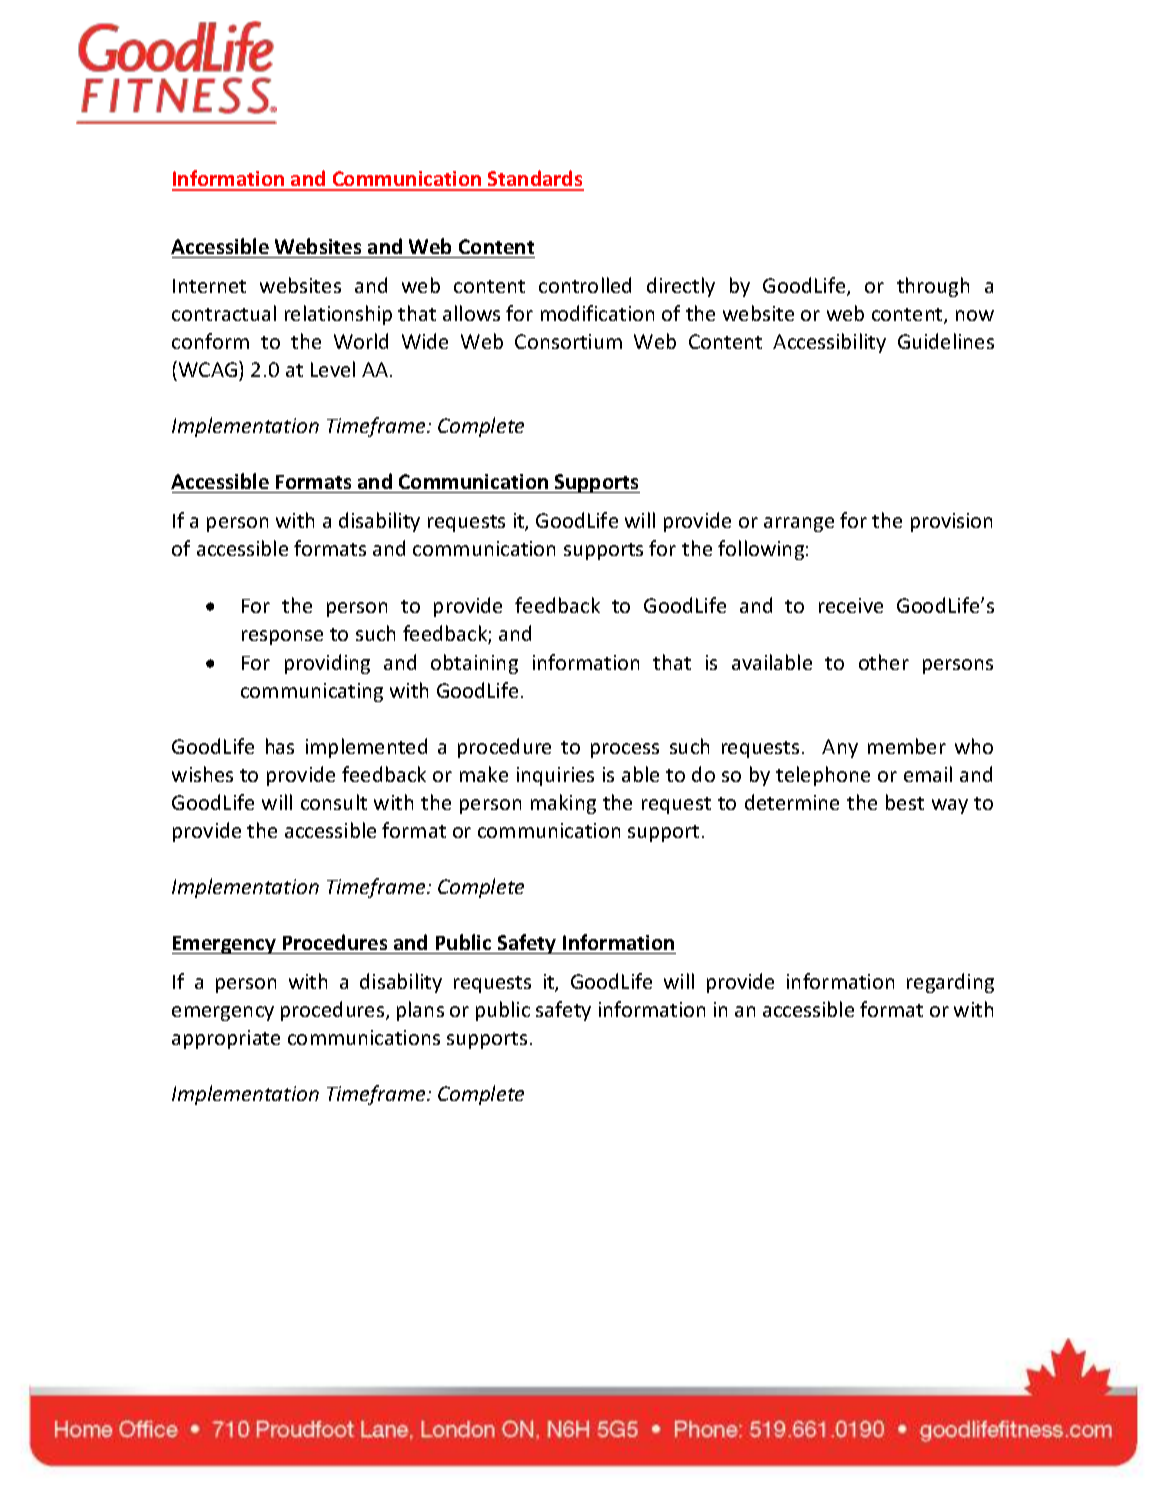  What do you see at coordinates (851, 605) in the screenshot?
I see `receive` at bounding box center [851, 605].
